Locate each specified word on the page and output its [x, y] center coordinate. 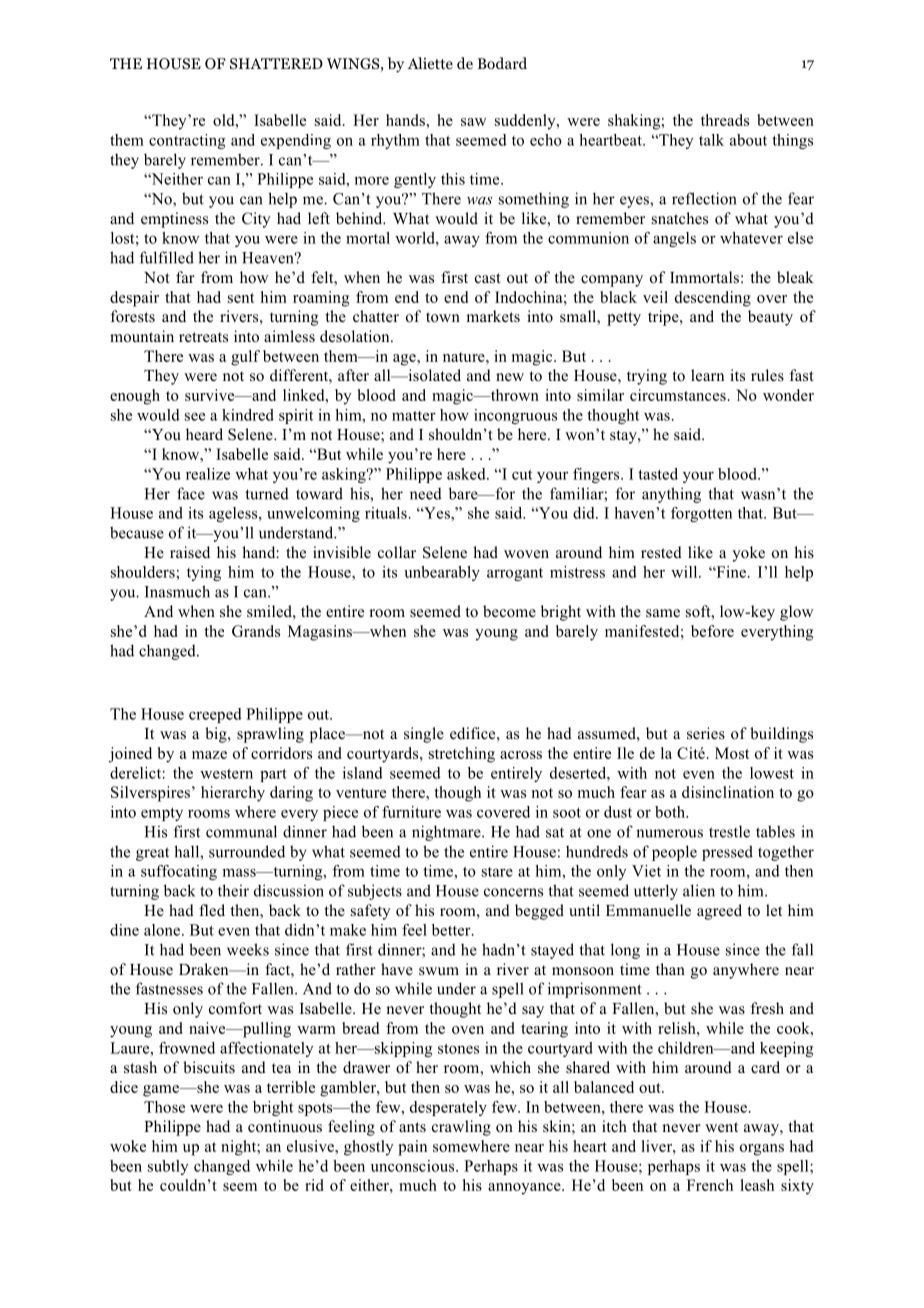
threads [725, 120]
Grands [256, 631]
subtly [168, 1167]
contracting [187, 141]
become [509, 611]
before [712, 631]
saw [473, 122]
